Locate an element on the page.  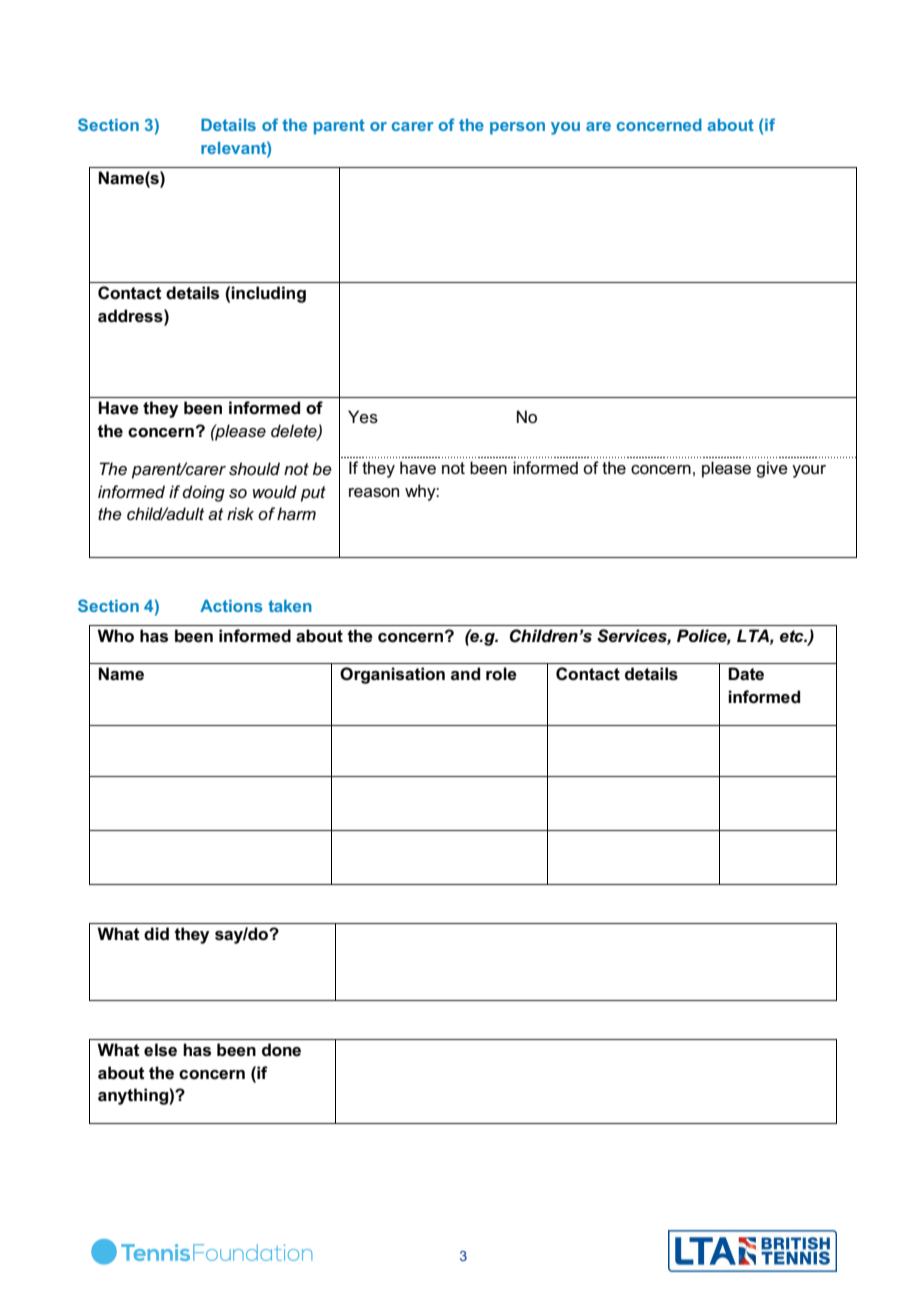
your is located at coordinates (809, 471).
